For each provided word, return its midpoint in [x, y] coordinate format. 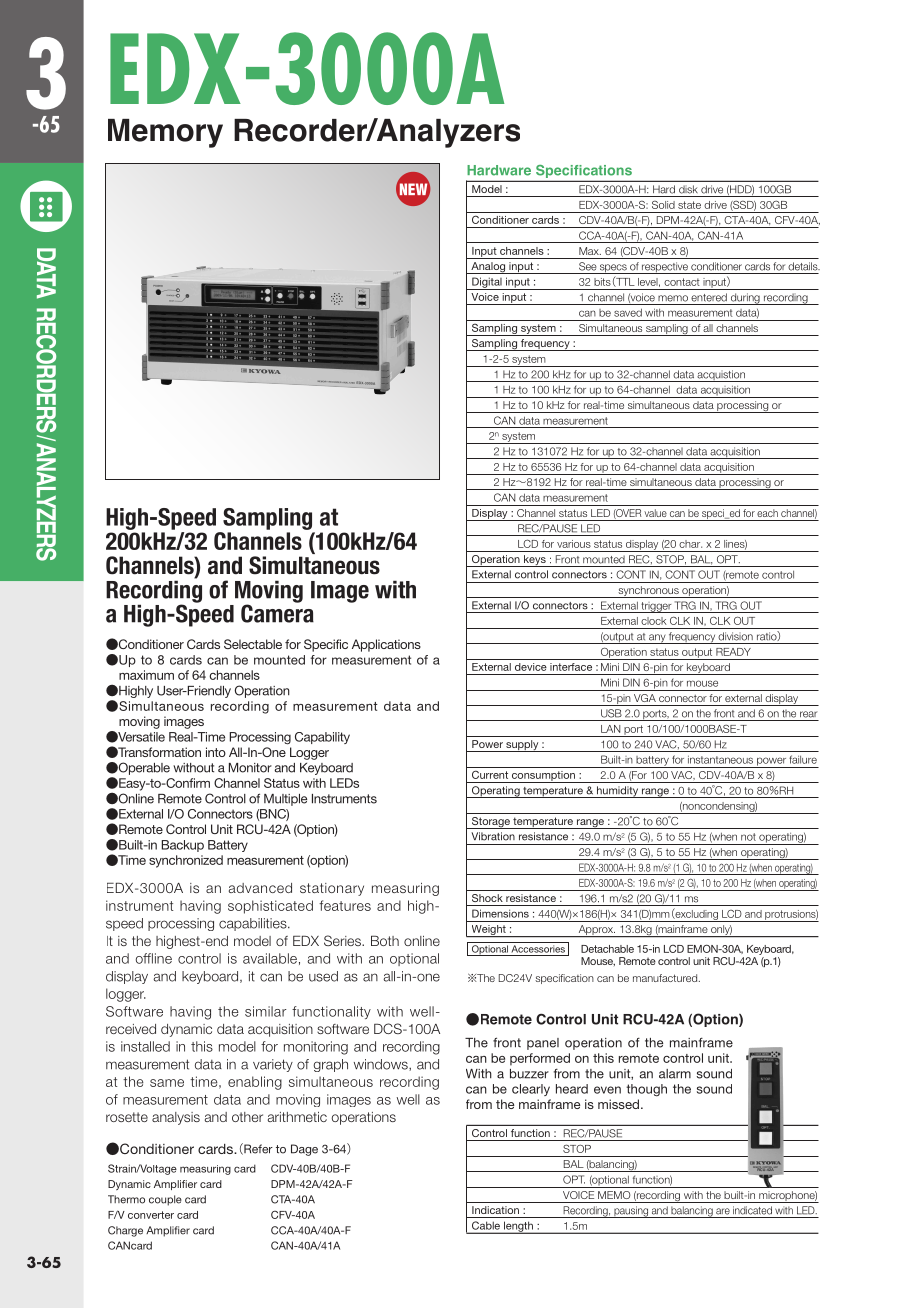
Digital [487, 283]
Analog [488, 268]
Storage [490, 823]
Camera [277, 612]
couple [165, 1200]
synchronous [648, 592]
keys [535, 561]
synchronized [186, 861]
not [748, 837]
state [689, 205]
